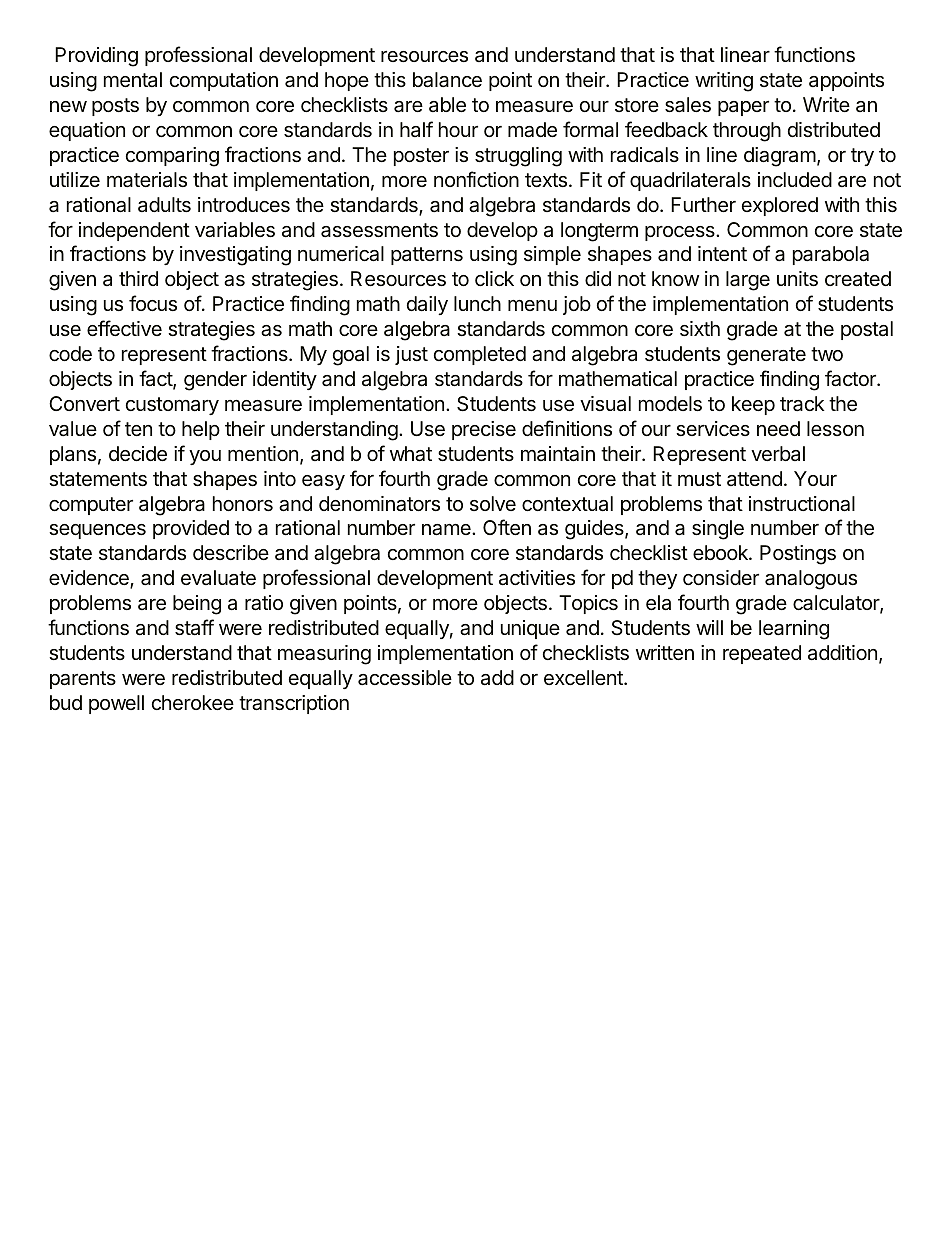  I want to click on generate, so click(766, 356).
